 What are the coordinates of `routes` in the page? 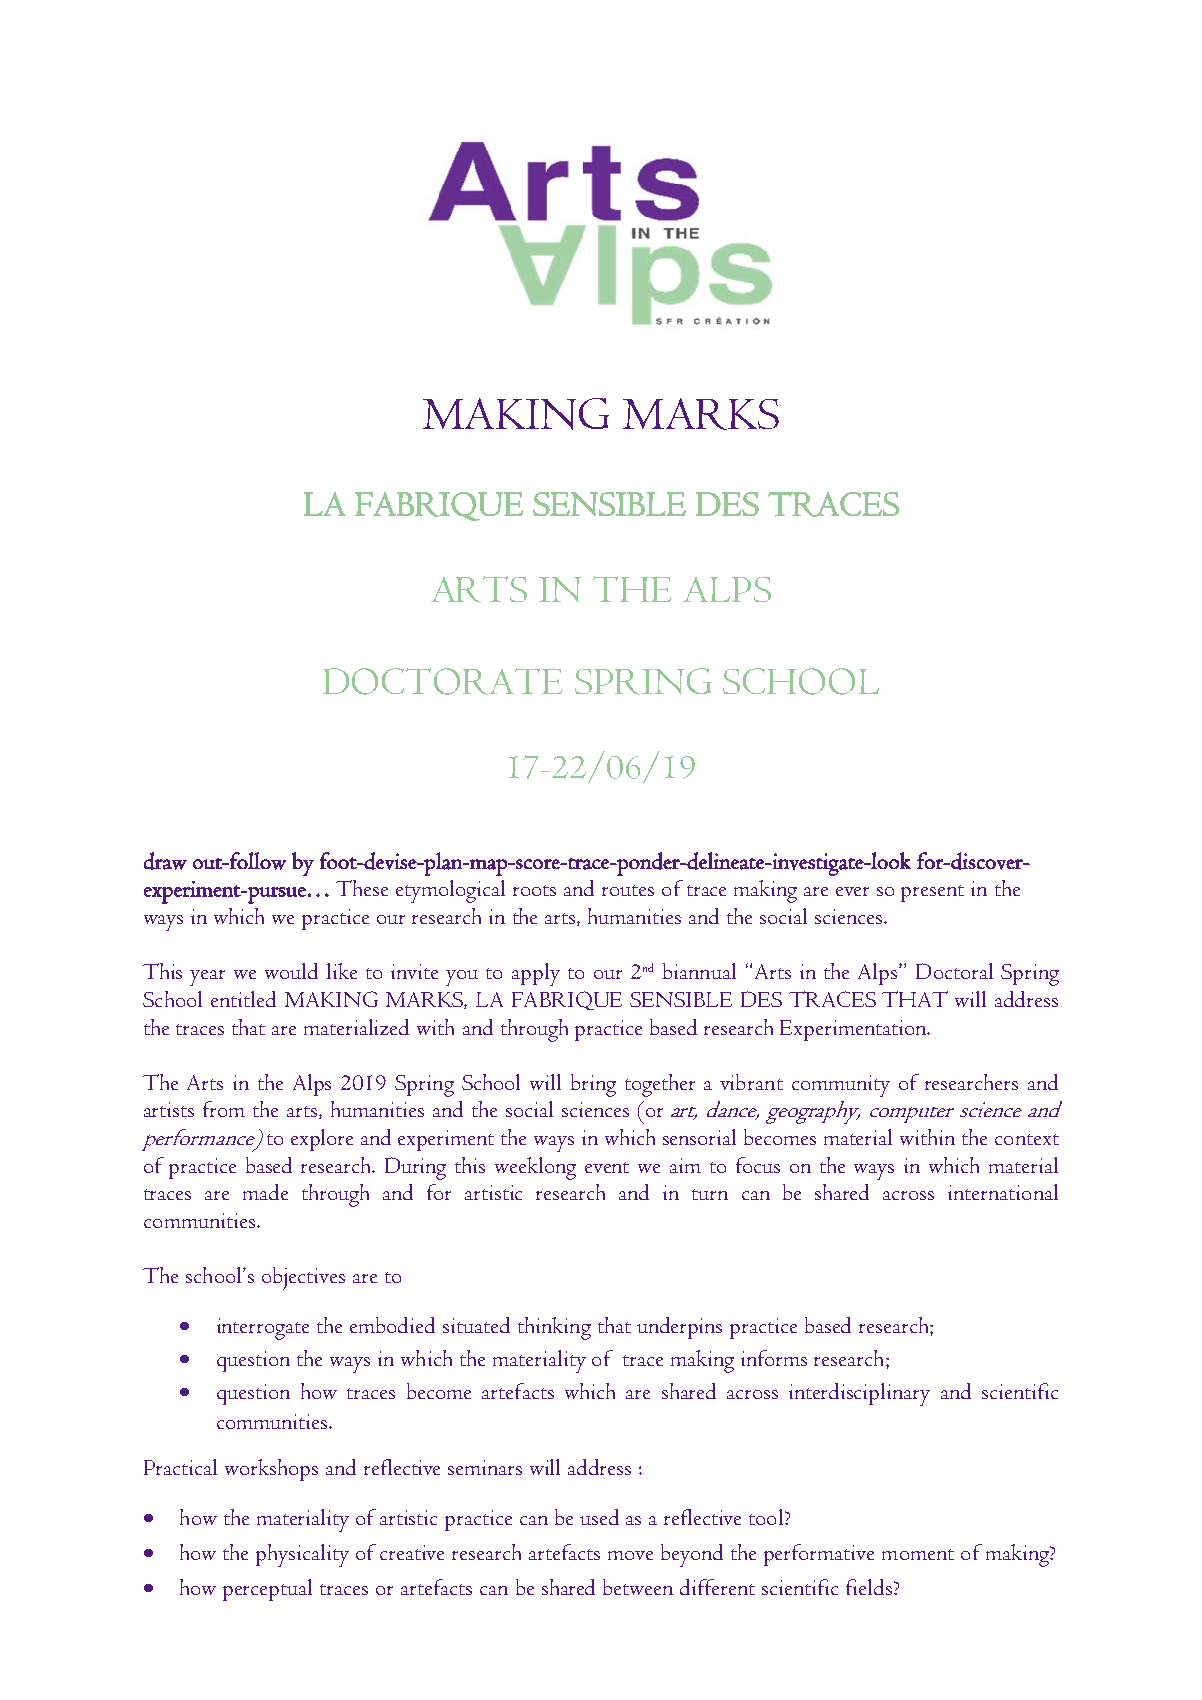 It's located at (628, 890).
